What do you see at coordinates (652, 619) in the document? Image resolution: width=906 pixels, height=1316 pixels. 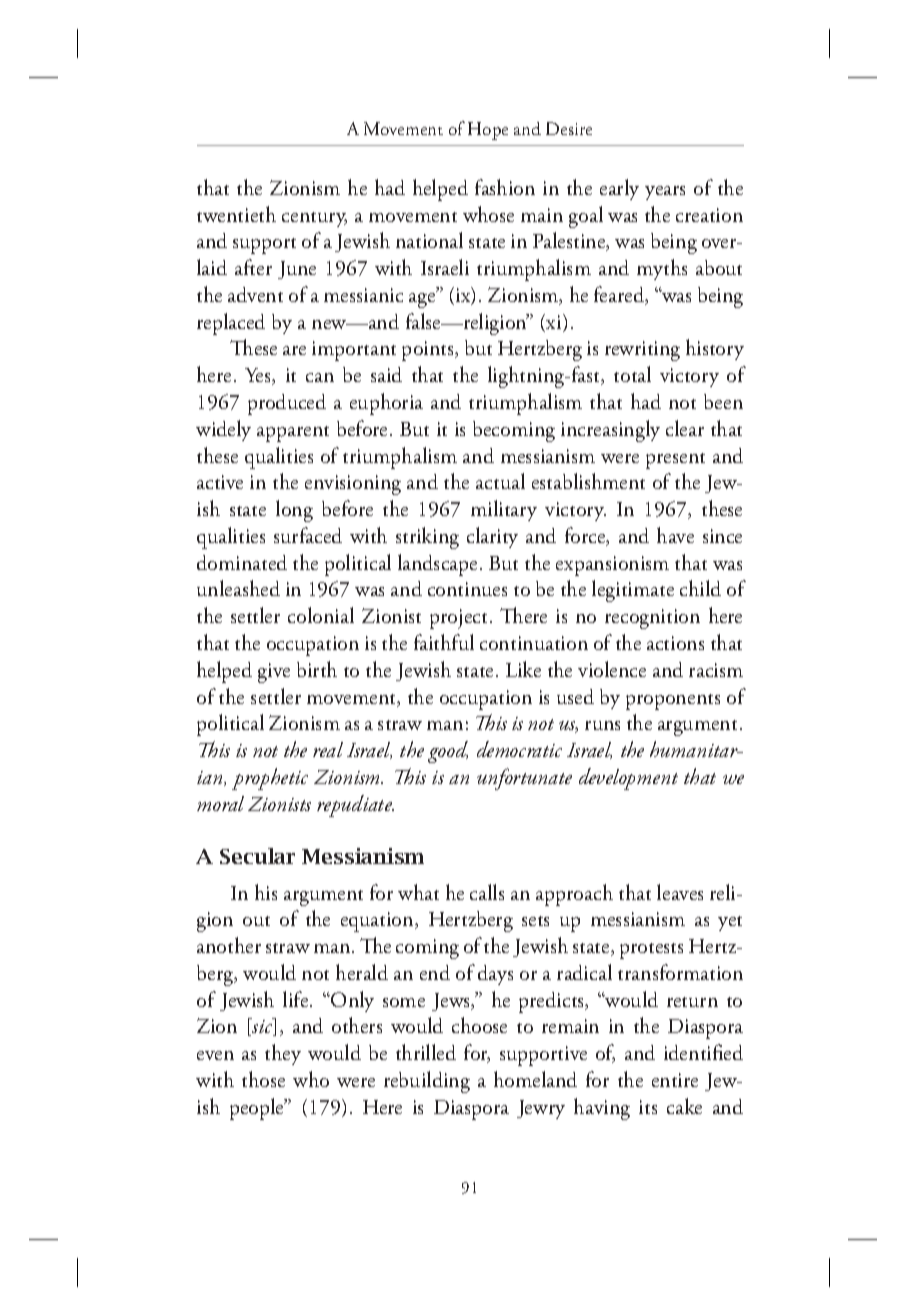 I see `recognition` at bounding box center [652, 619].
